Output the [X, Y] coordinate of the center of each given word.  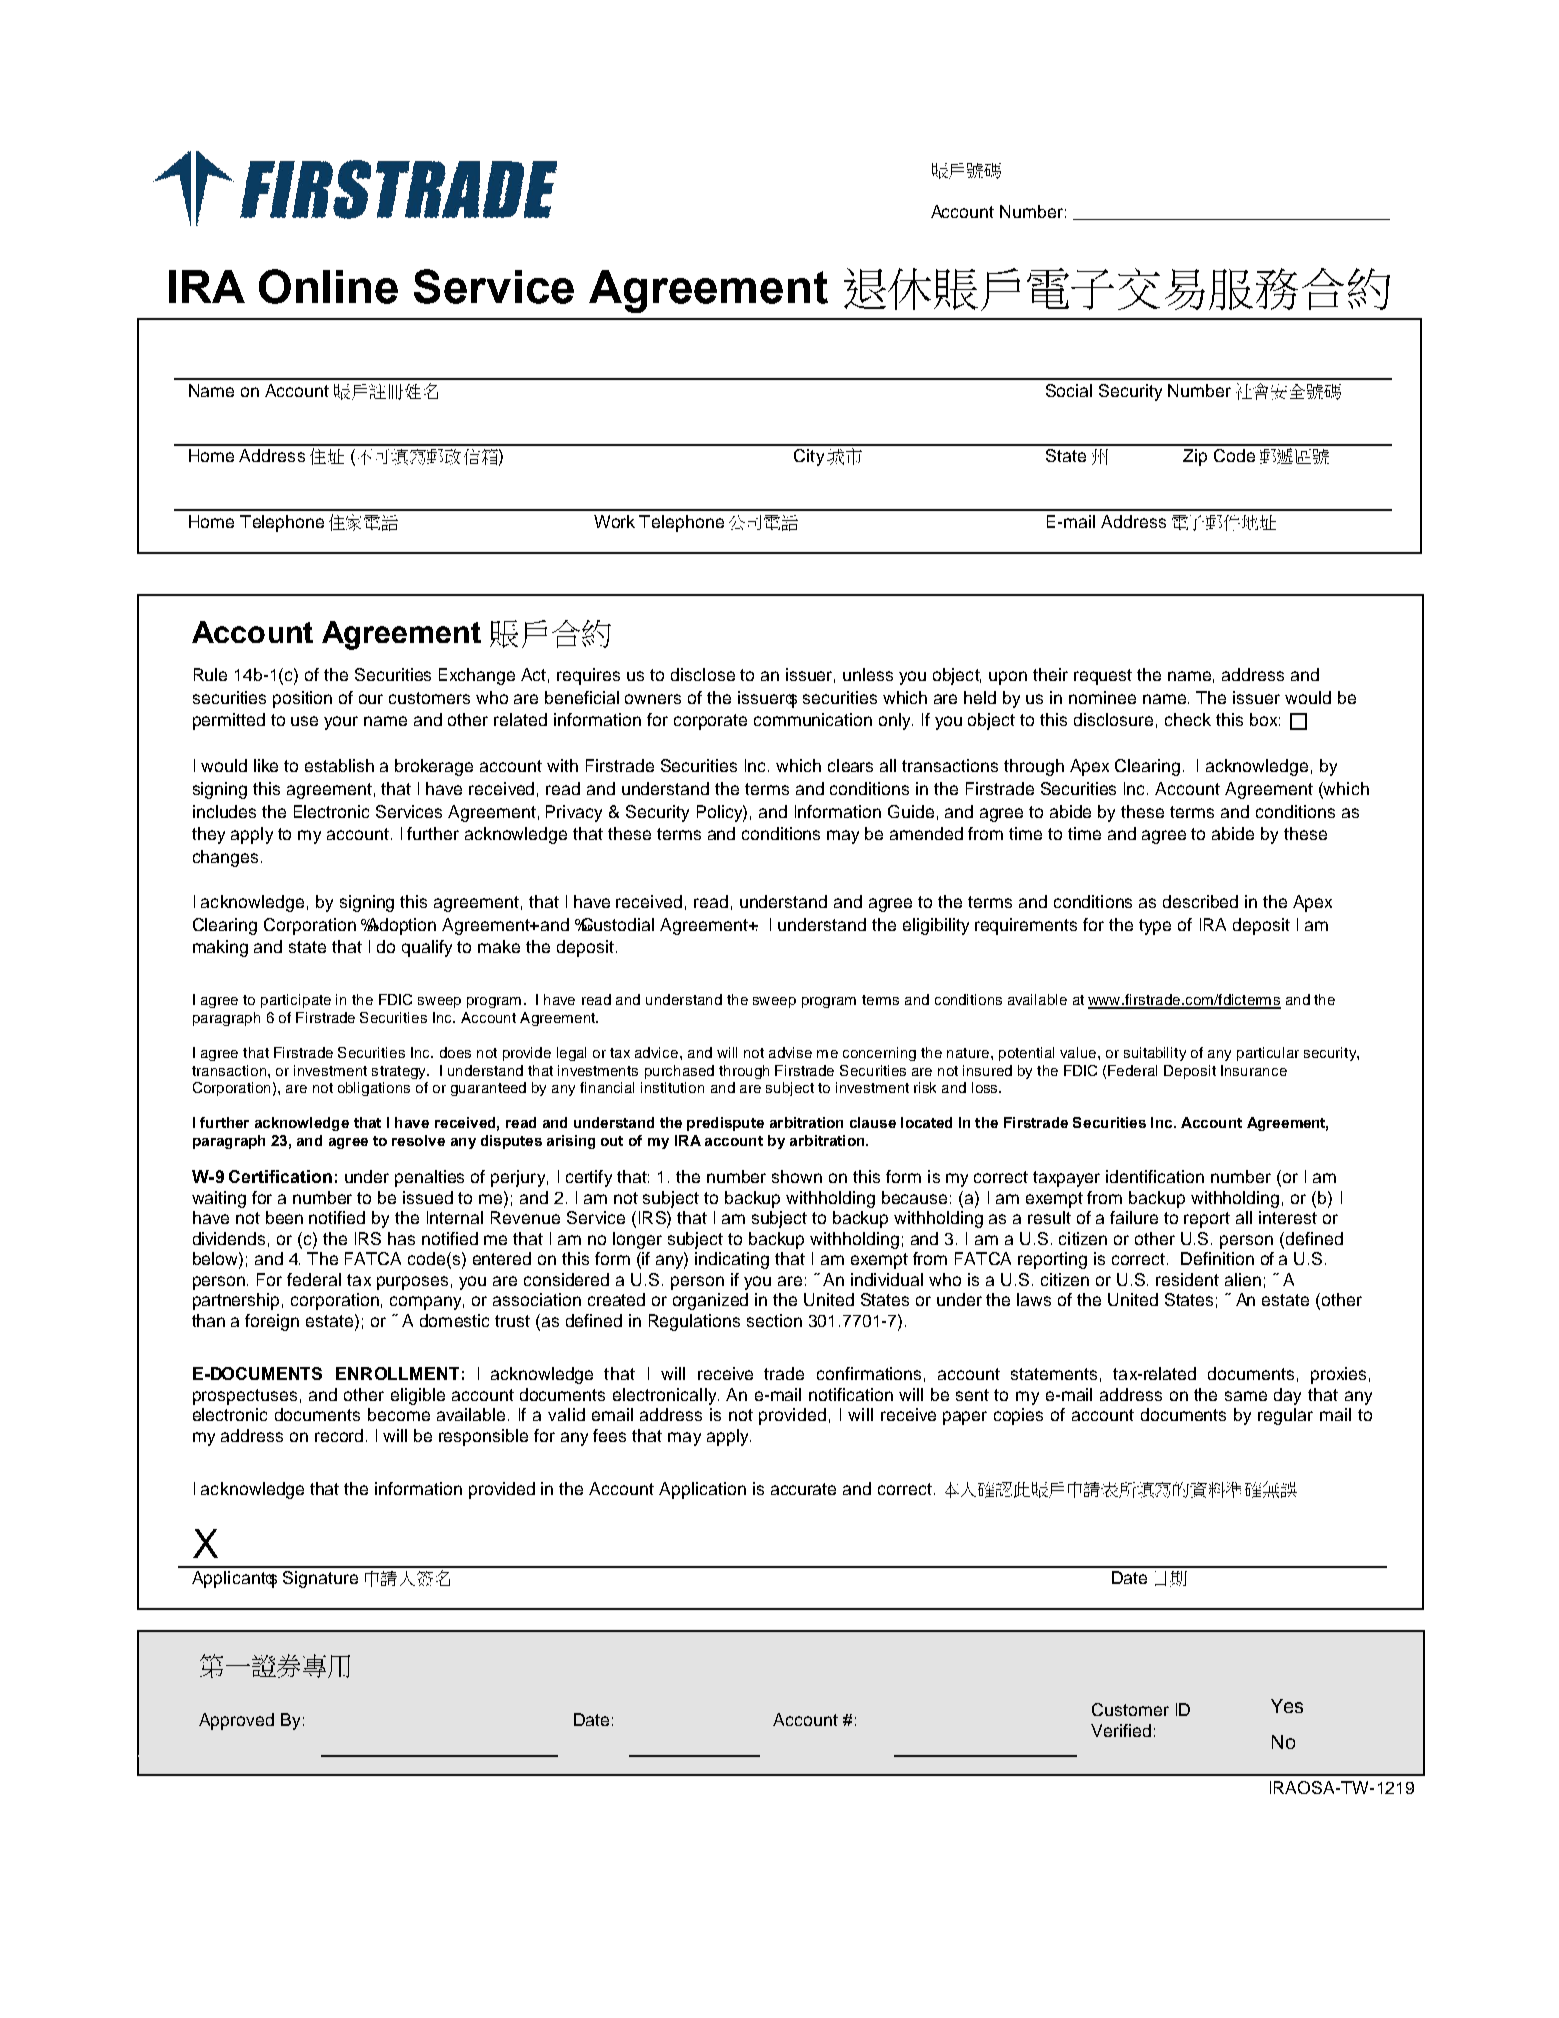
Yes [1287, 1706]
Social [1069, 390]
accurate [803, 1489]
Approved [236, 1721]
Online [328, 286]
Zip [1195, 457]
